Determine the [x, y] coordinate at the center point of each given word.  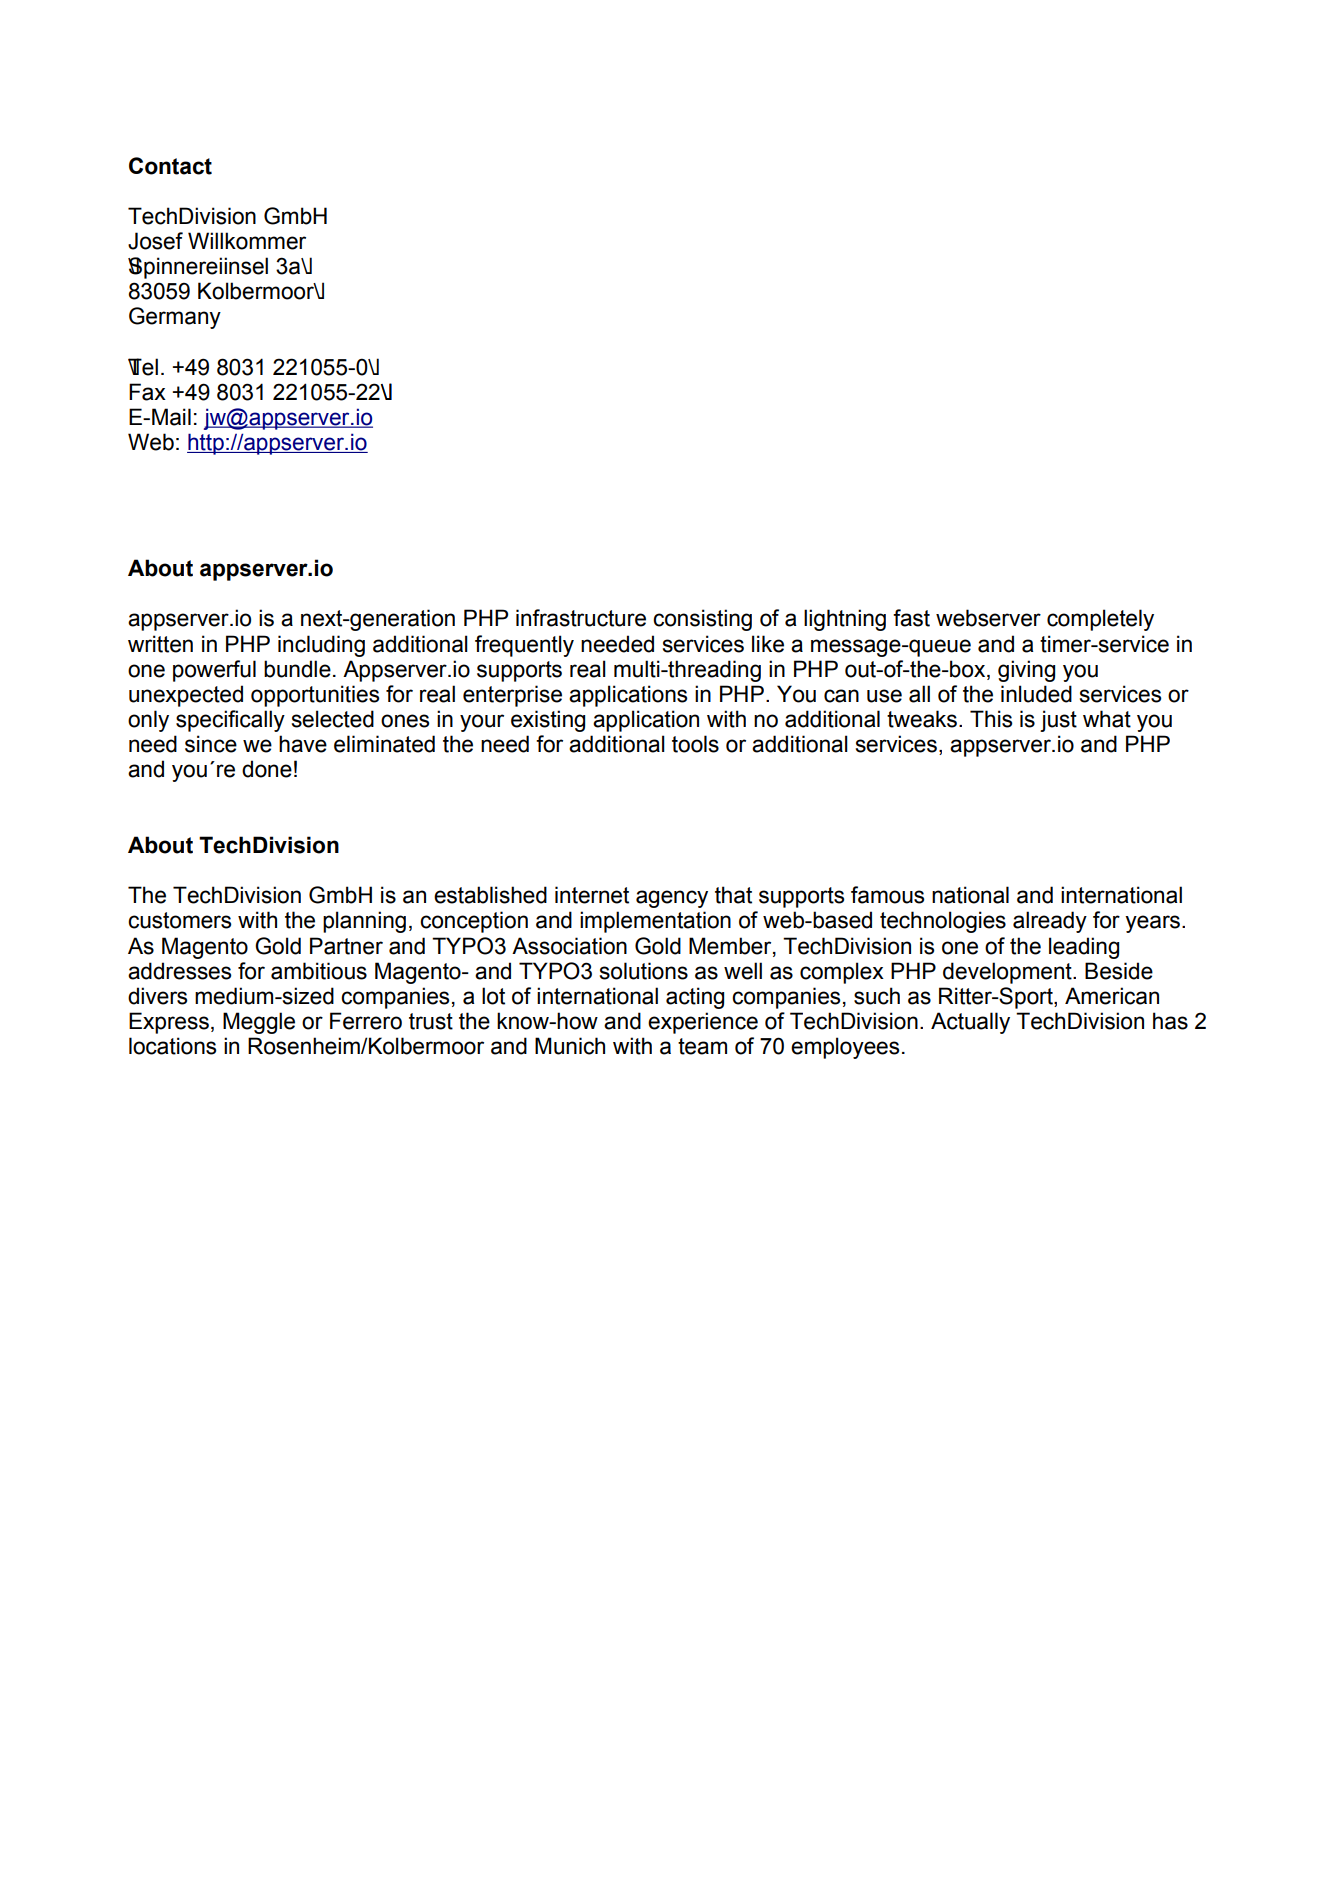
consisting [702, 620]
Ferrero [366, 1021]
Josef [155, 241]
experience [703, 1023]
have [303, 744]
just [1058, 721]
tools [695, 744]
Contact [170, 166]
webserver [988, 618]
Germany [175, 318]
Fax [147, 392]
